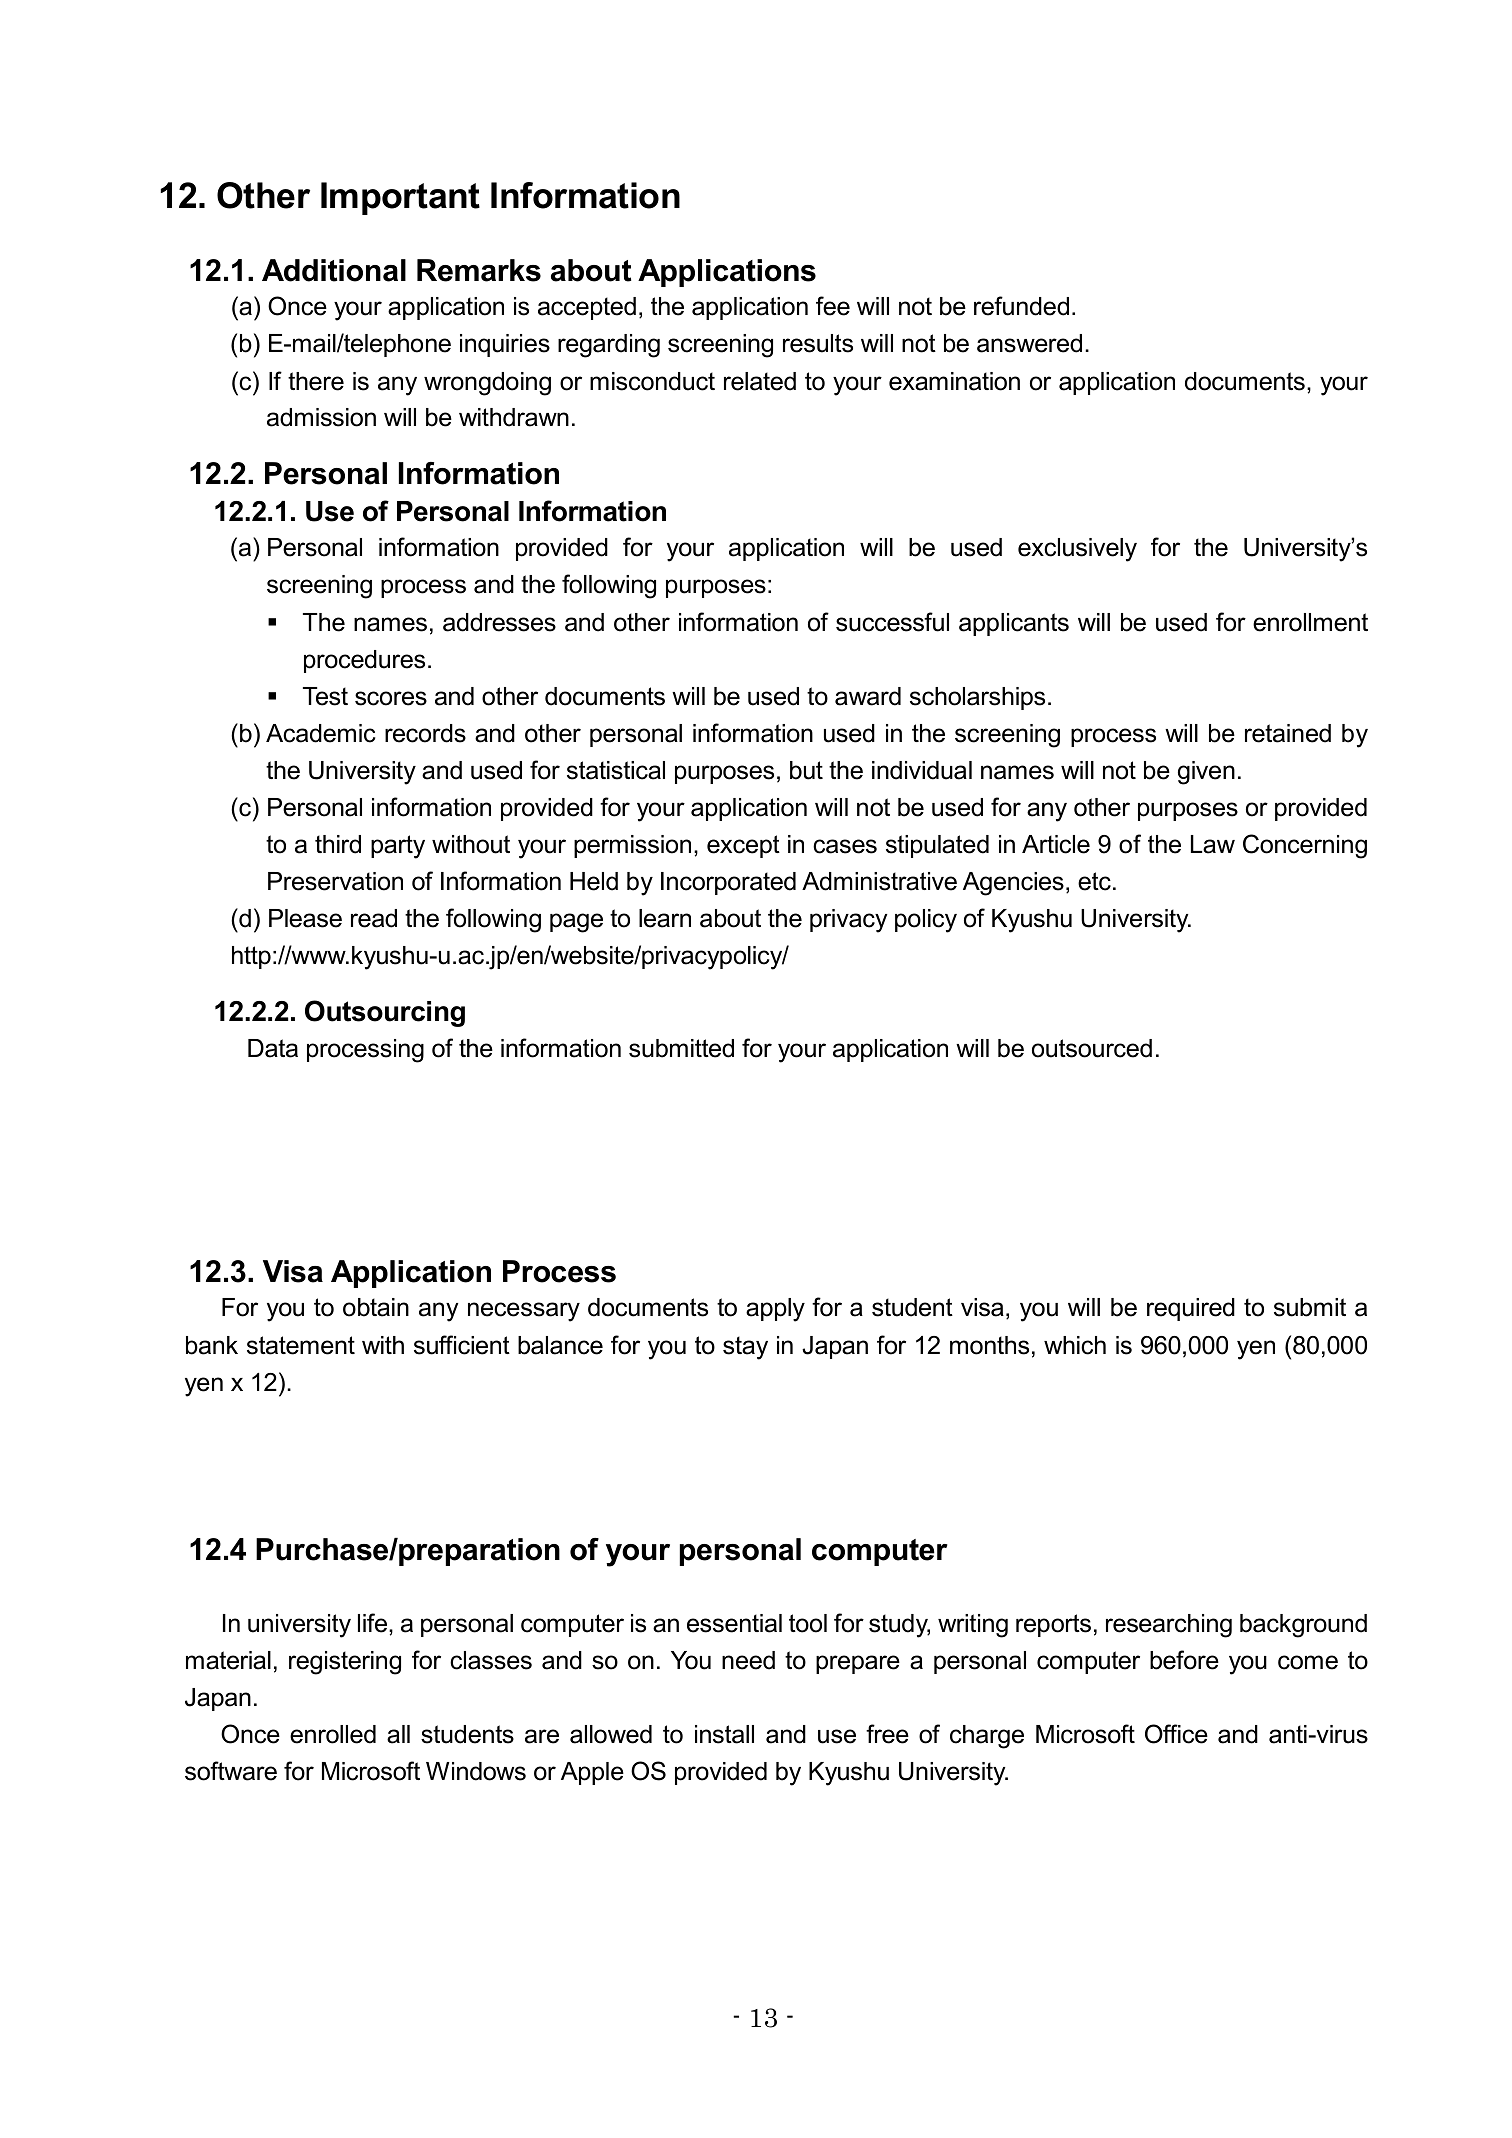  Describe the element at coordinates (1075, 1345) in the page. I see `which` at that location.
